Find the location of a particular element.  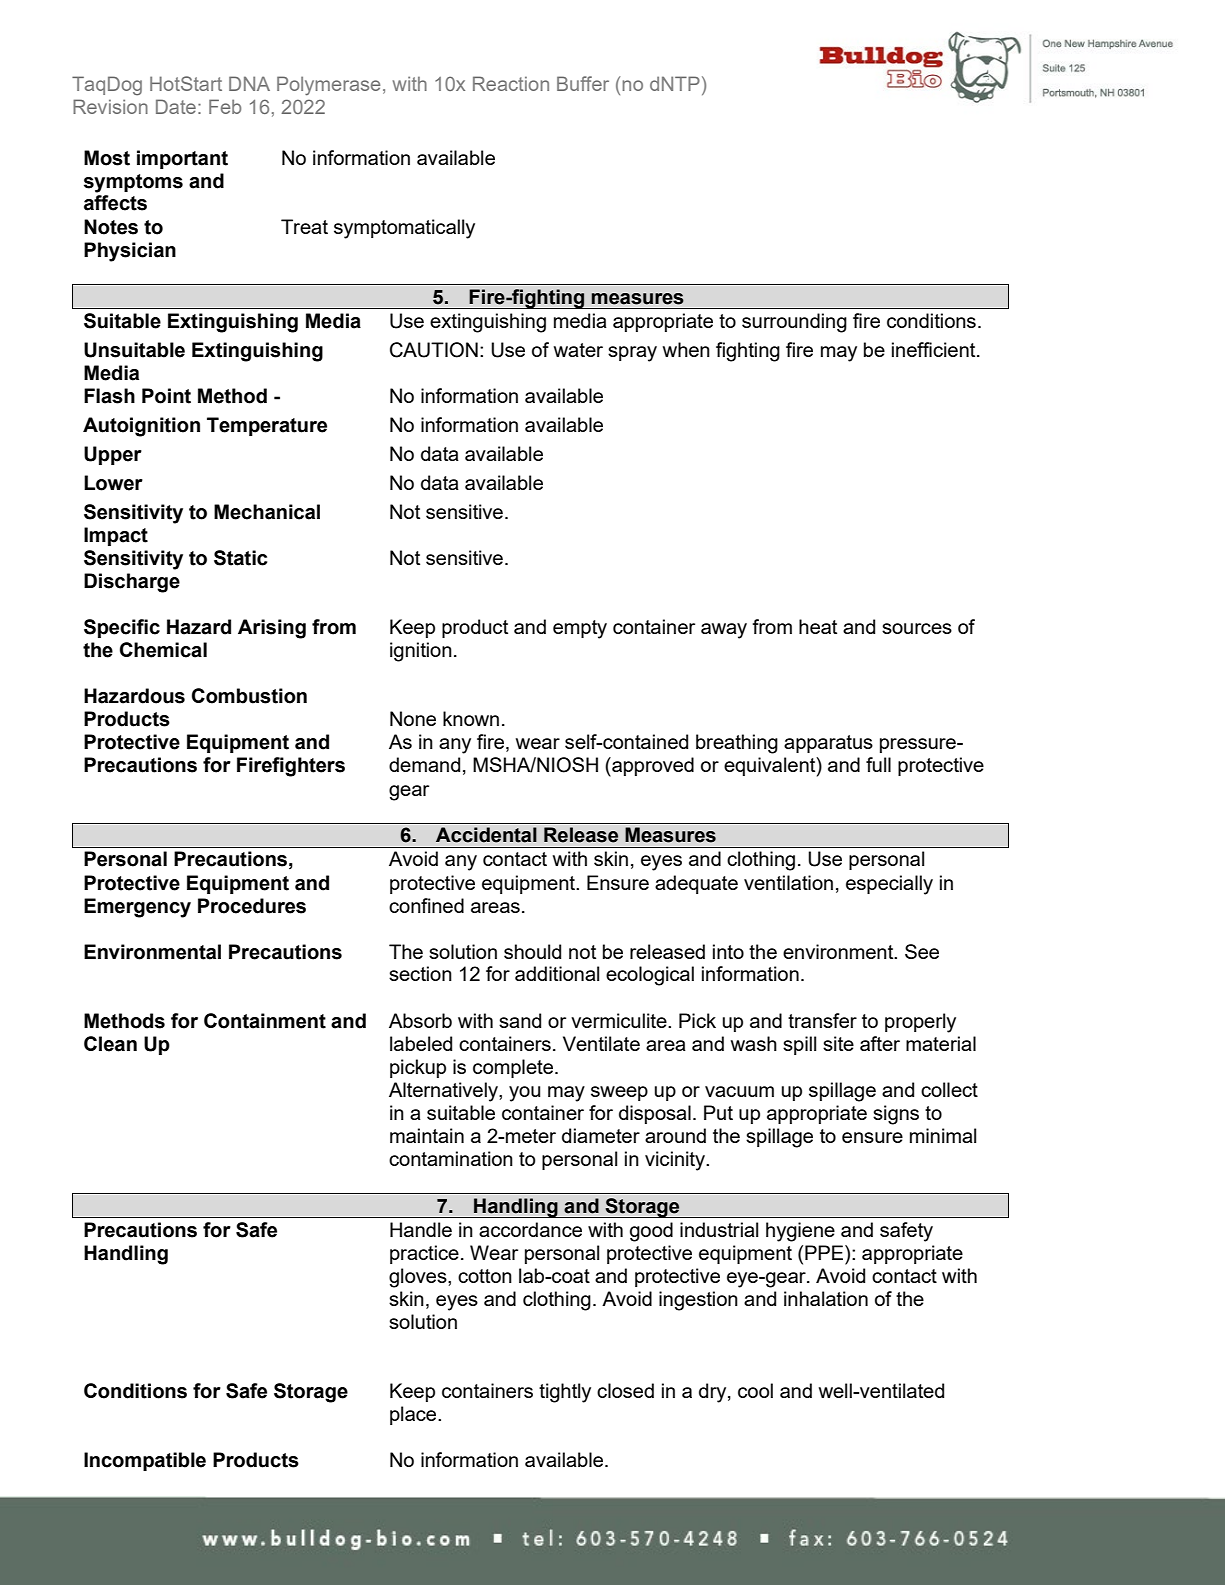

Static is located at coordinates (240, 558).
